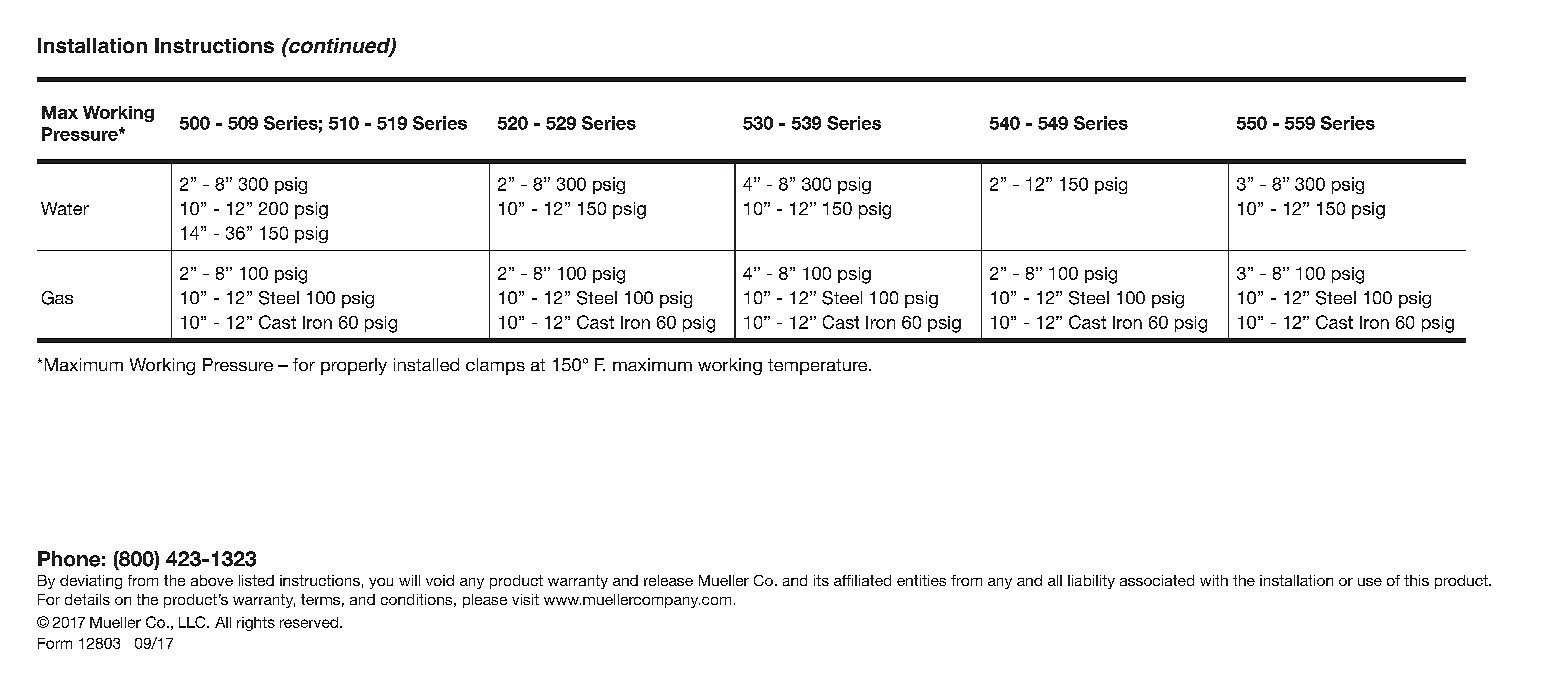 The height and width of the image is (686, 1568). Describe the element at coordinates (525, 599) in the image. I see `visit` at that location.
